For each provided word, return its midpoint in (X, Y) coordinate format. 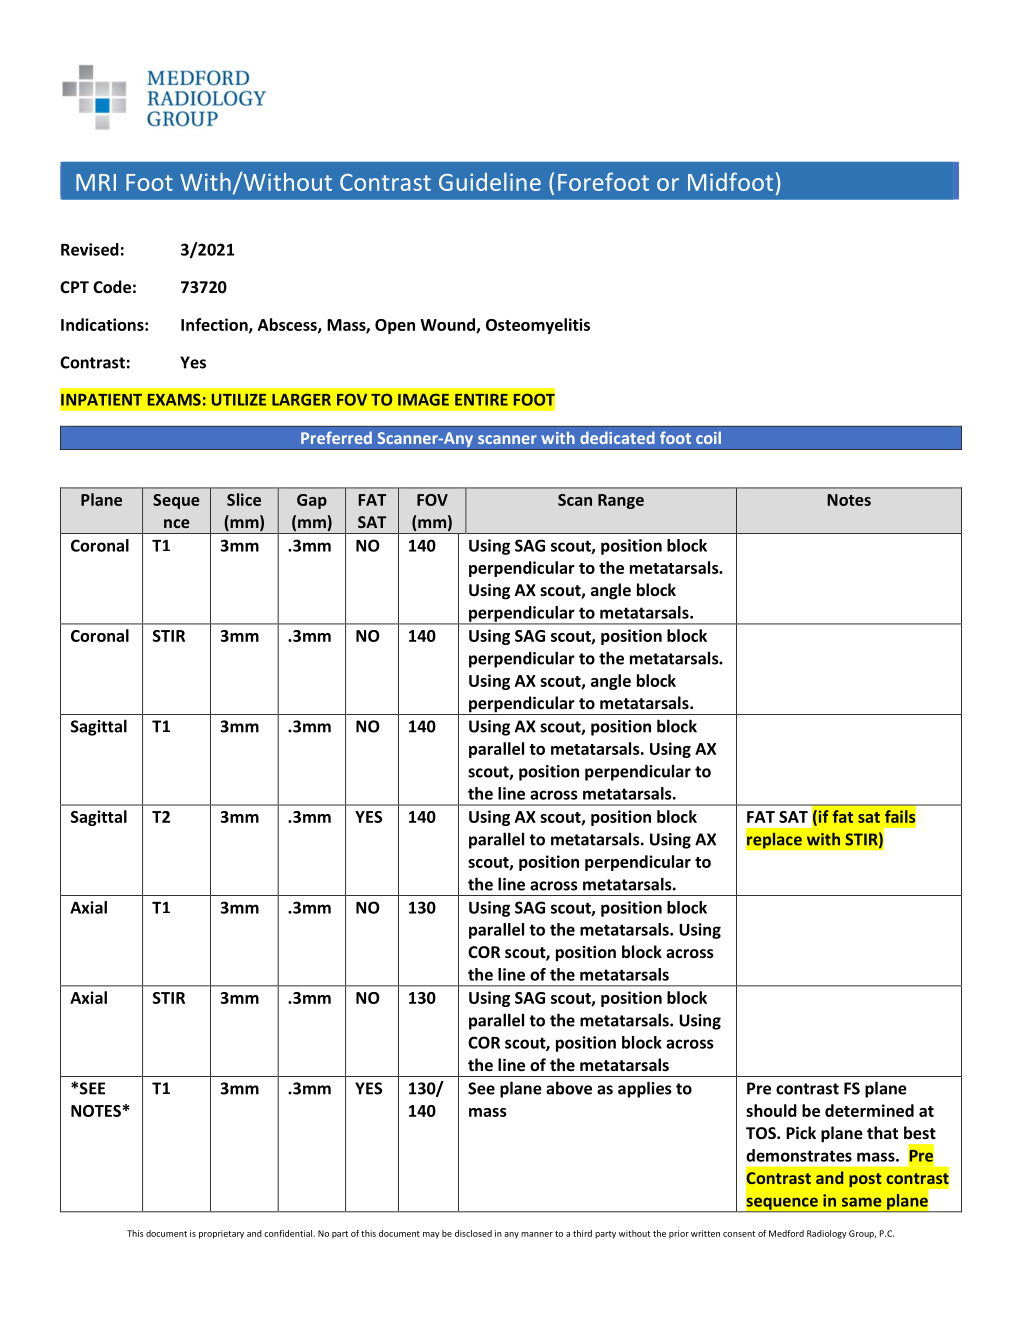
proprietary (221, 1234)
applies (645, 1089)
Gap (312, 501)
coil (708, 437)
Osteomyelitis (538, 326)
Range (621, 501)
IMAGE (423, 399)
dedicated (617, 437)
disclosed (473, 1233)
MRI (96, 182)
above (569, 1088)
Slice (244, 499)
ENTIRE (481, 400)
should (771, 1110)
